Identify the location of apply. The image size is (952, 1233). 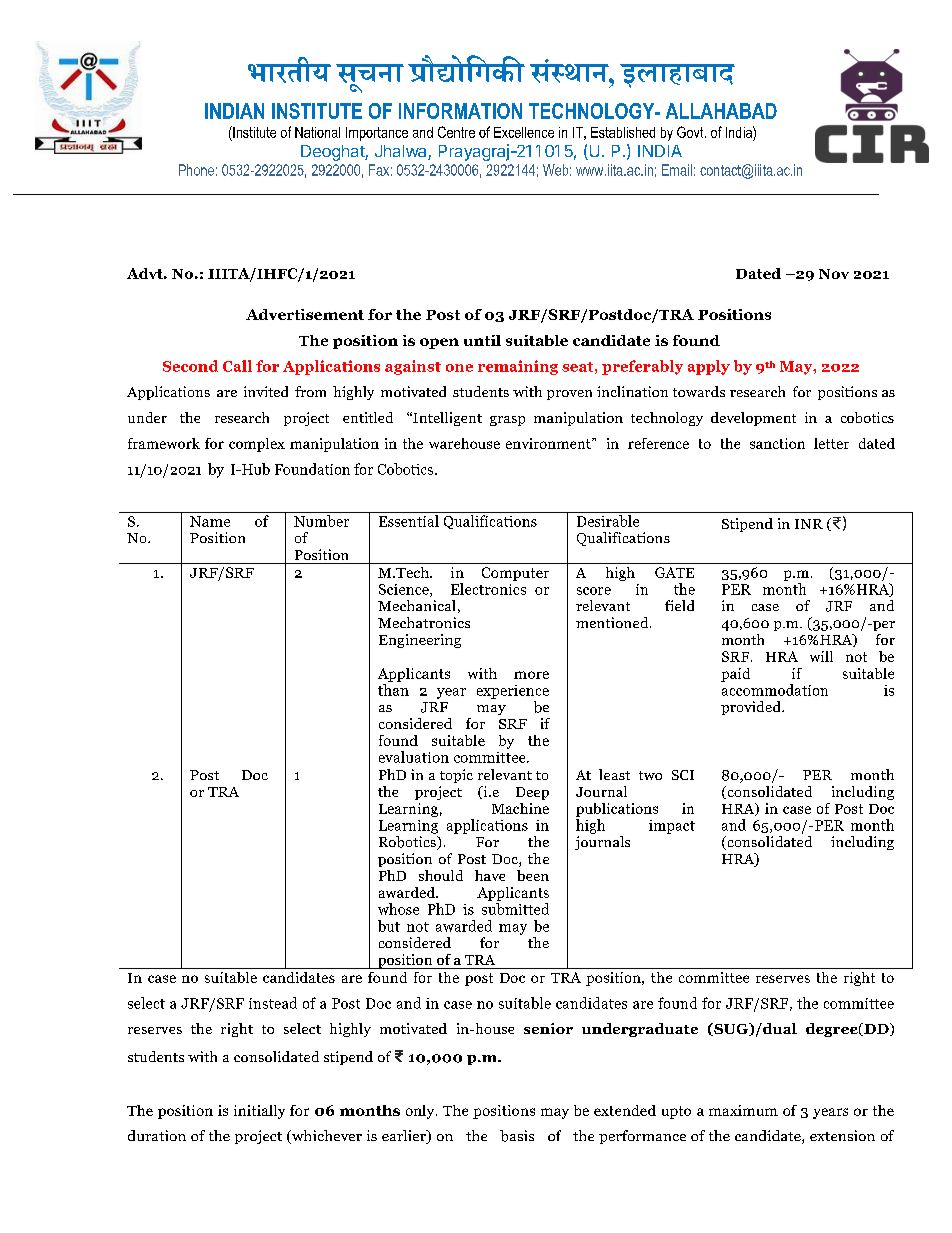
(709, 367).
